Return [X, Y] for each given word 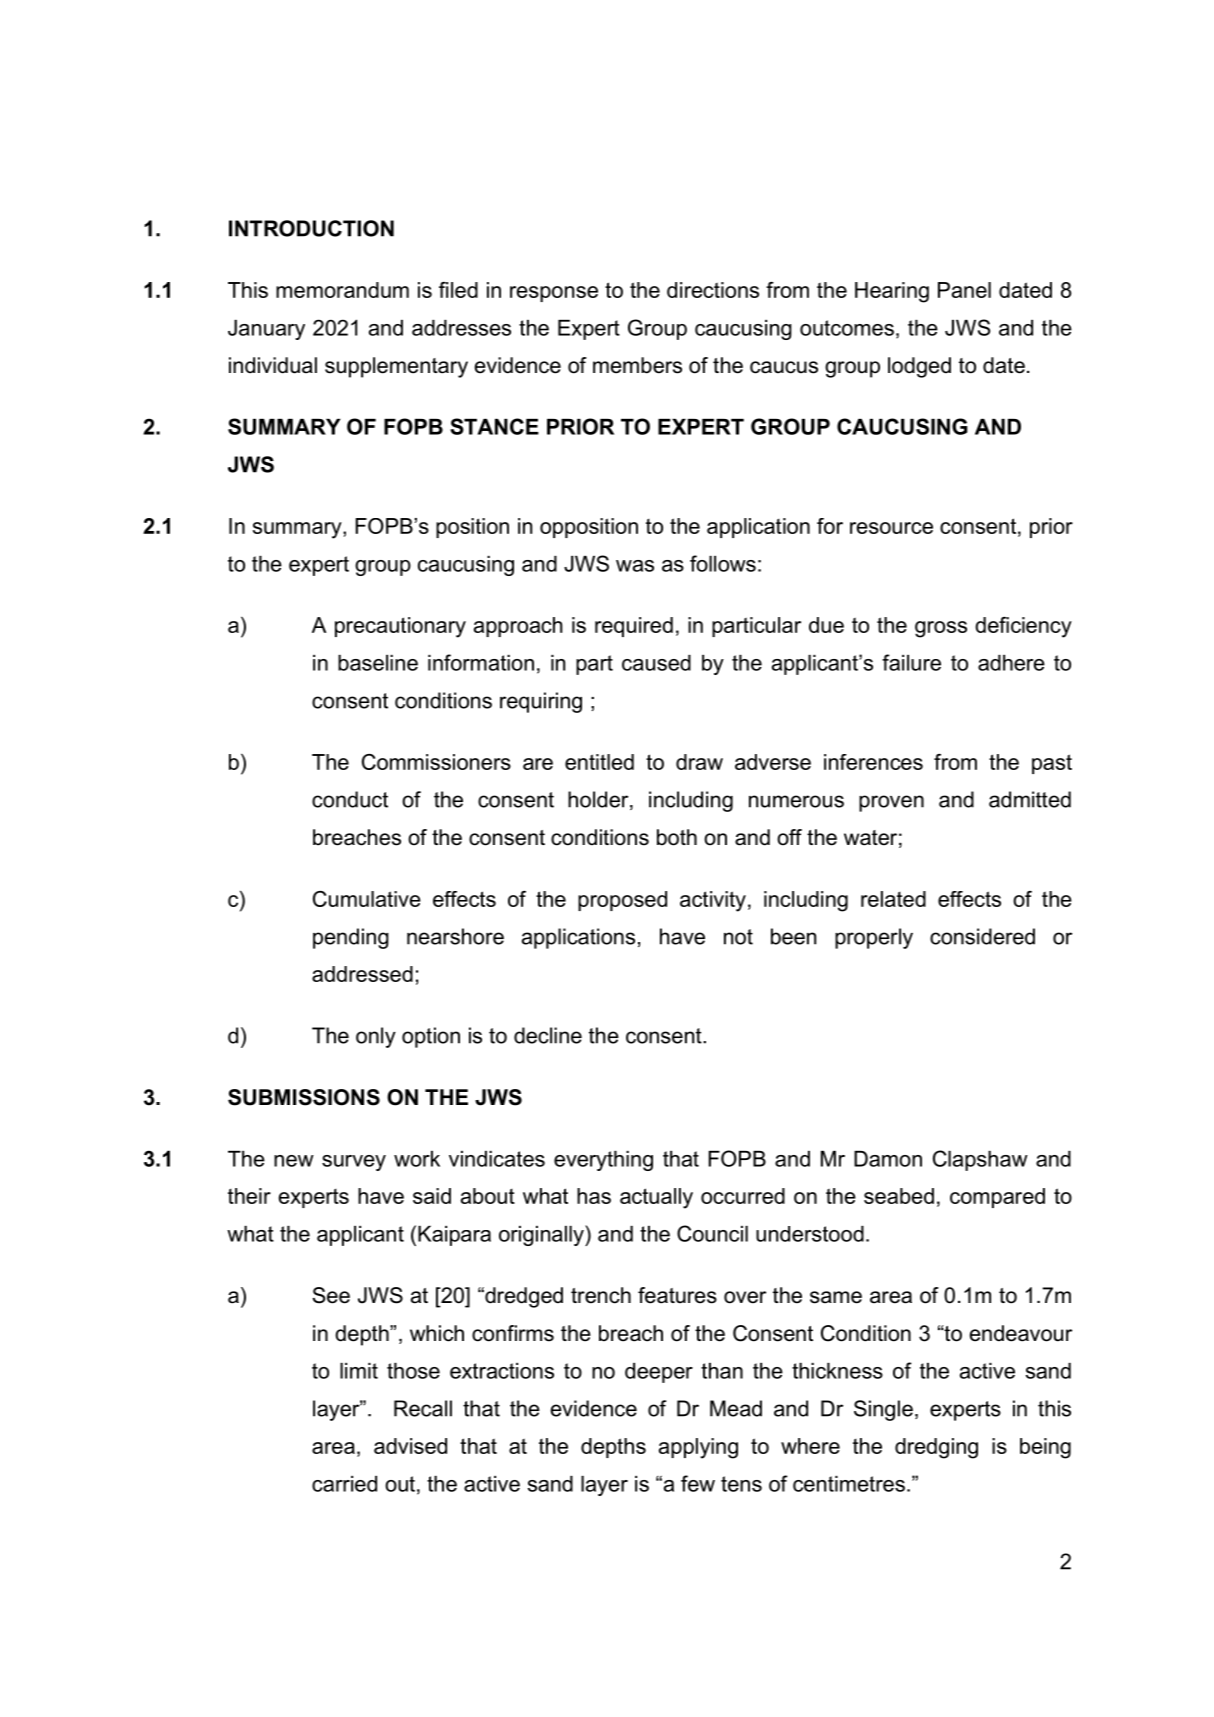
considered [982, 936]
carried [344, 1484]
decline [548, 1035]
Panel [964, 290]
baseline [378, 663]
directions [713, 290]
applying [698, 1448]
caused [656, 663]
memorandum [342, 290]
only [376, 1037]
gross [941, 629]
